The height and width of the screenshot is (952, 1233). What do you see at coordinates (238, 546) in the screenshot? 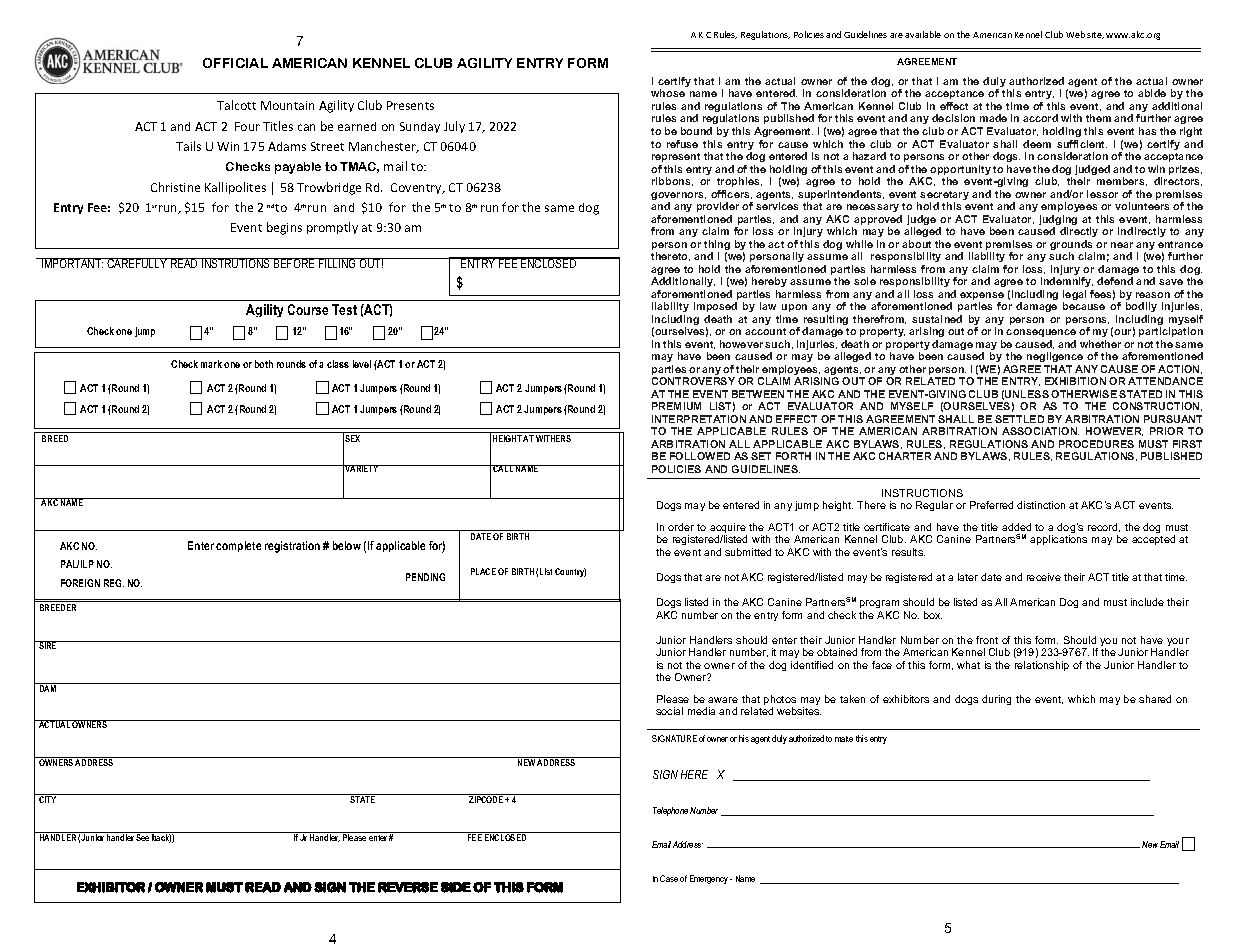
I see `complete` at bounding box center [238, 546].
